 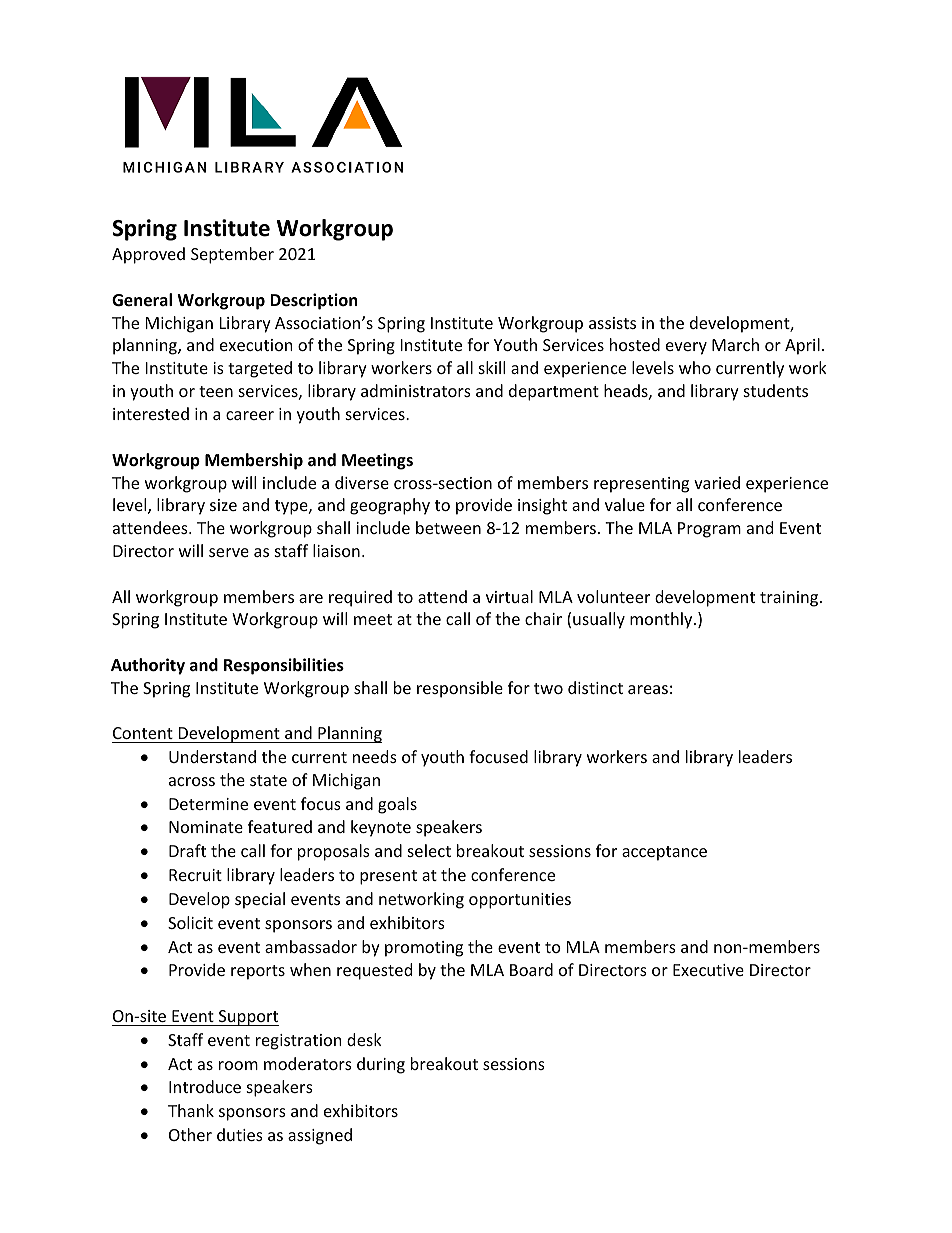 I want to click on areas, so click(x=648, y=689).
